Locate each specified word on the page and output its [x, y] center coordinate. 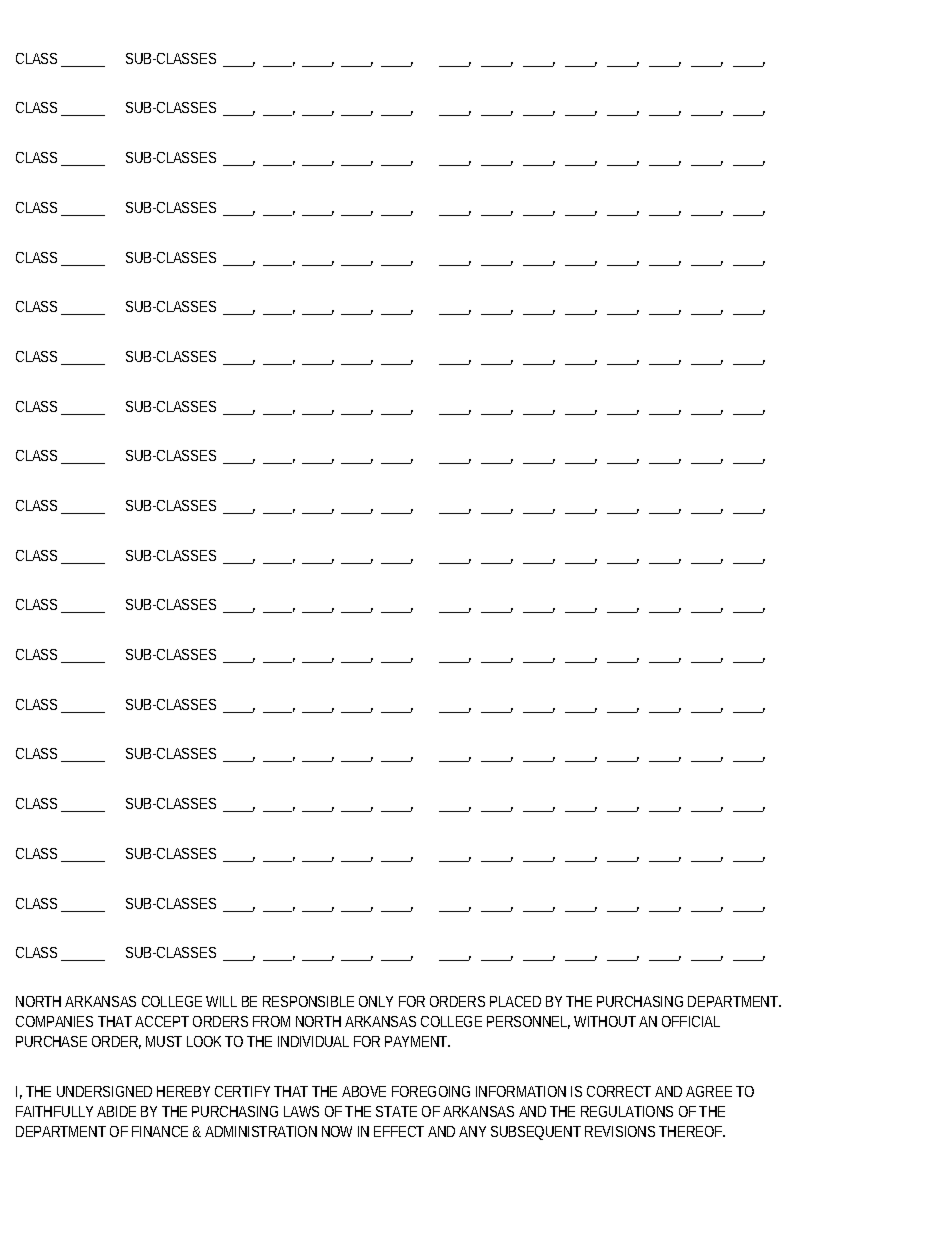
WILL [221, 1001]
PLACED [515, 1001]
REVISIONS [620, 1131]
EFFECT [399, 1131]
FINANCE [160, 1131]
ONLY [376, 1001]
